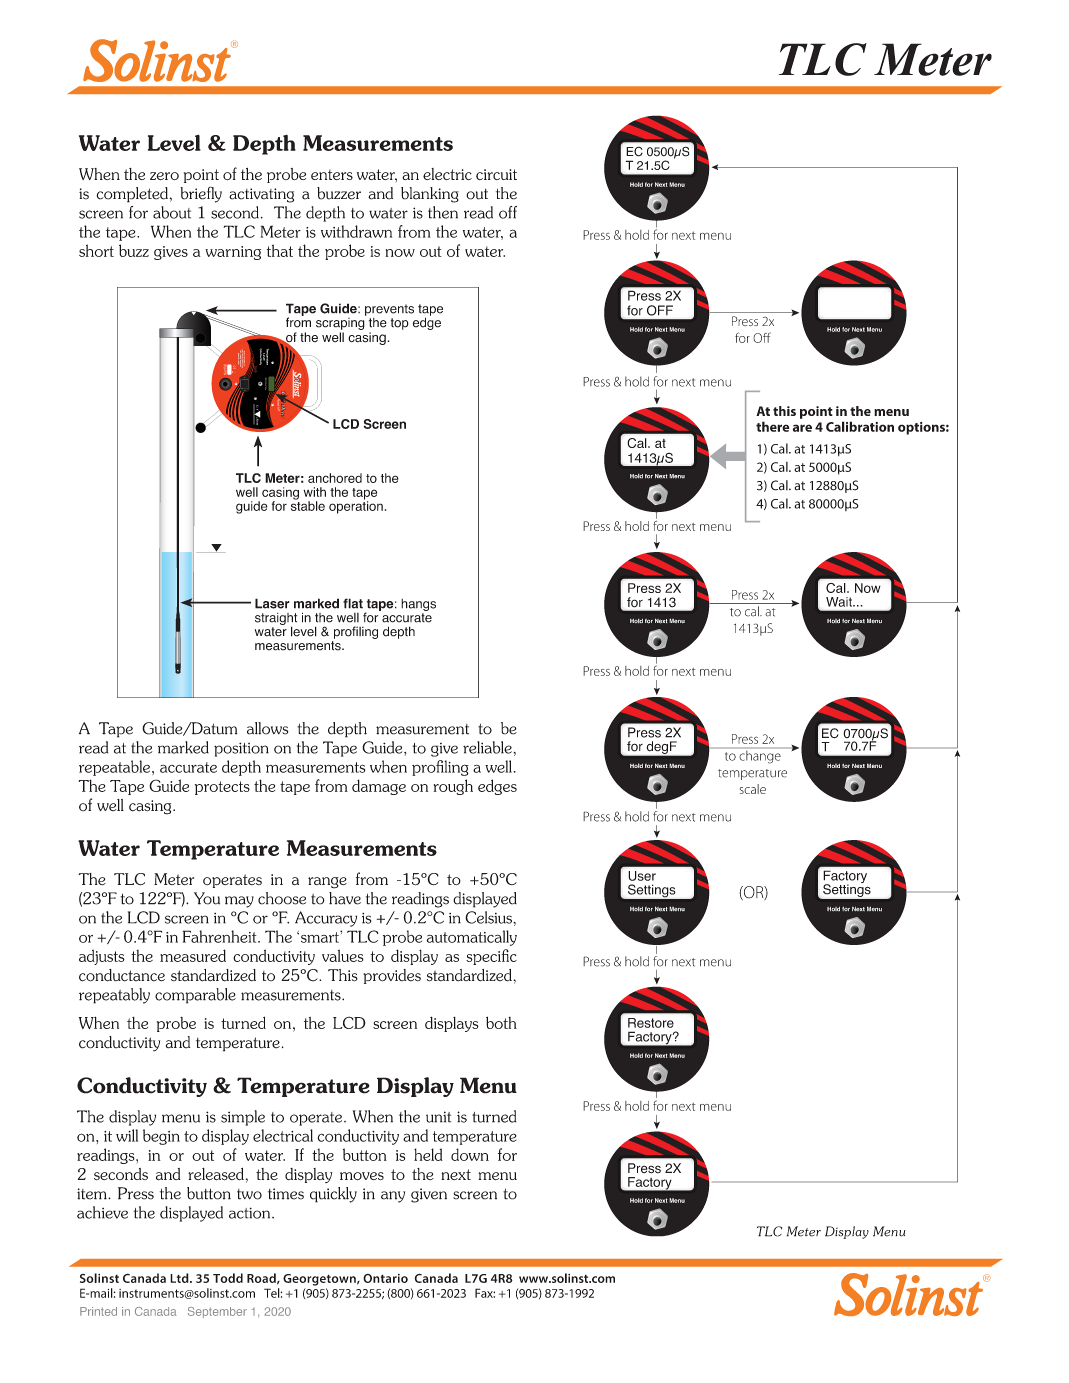  What do you see at coordinates (385, 1278) in the document?
I see `Ontario` at bounding box center [385, 1278].
